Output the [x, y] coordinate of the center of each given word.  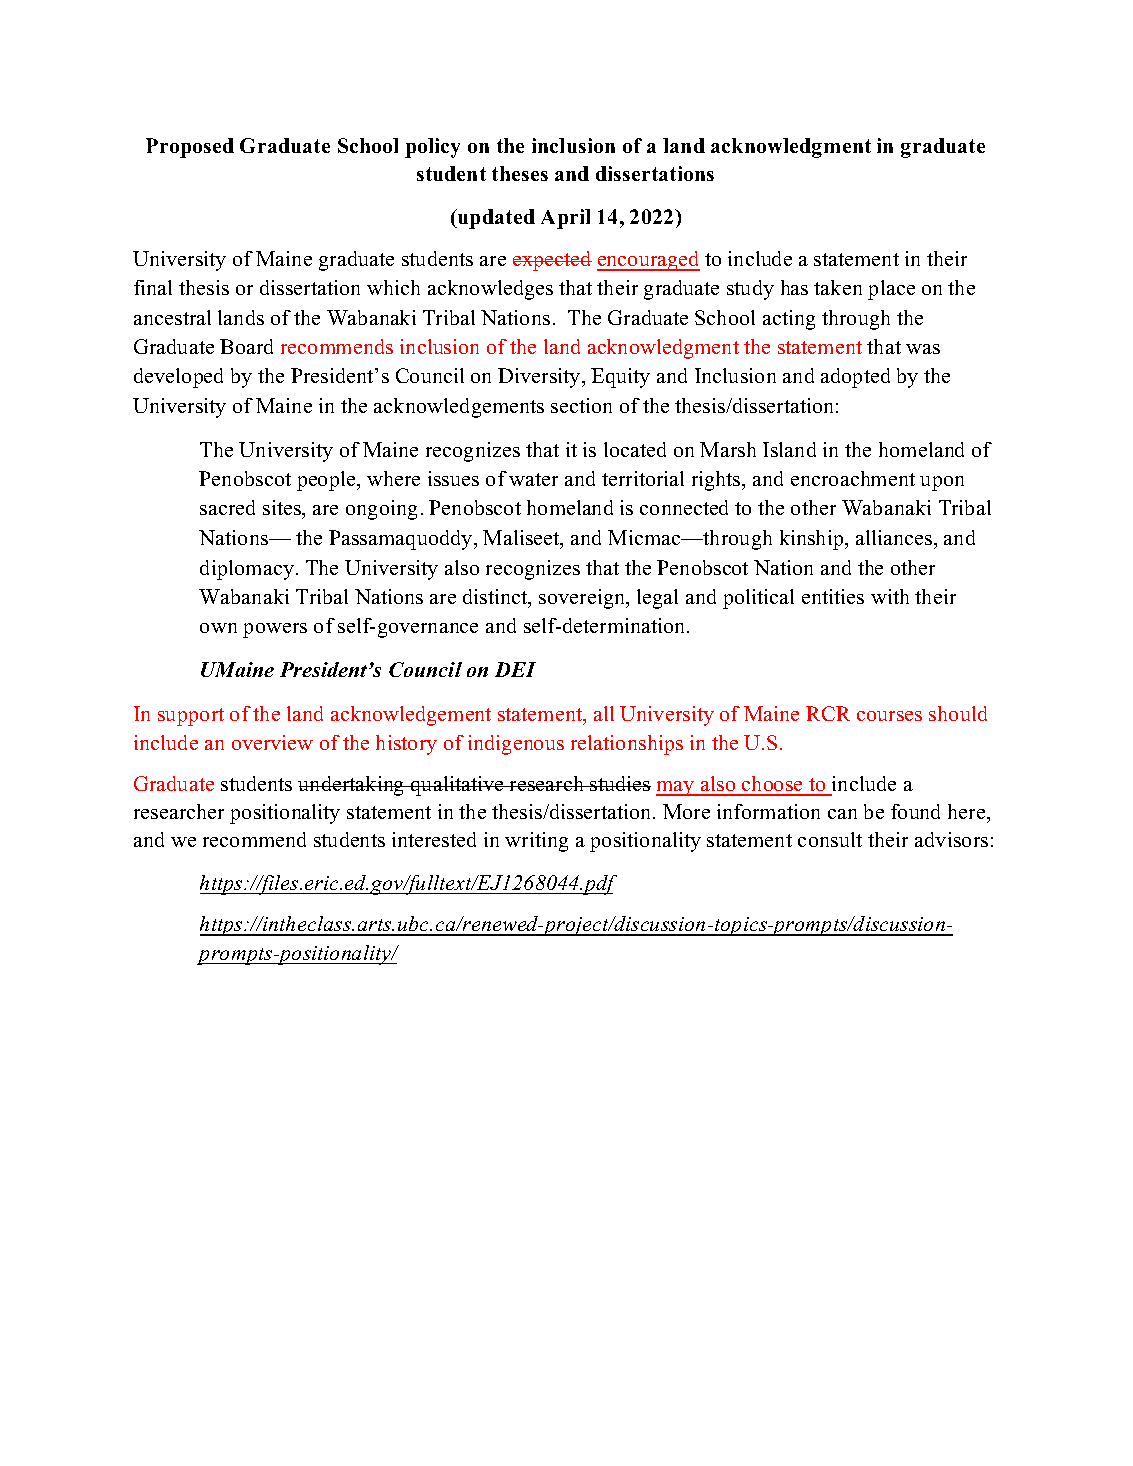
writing [536, 842]
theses [520, 173]
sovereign [583, 599]
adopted [855, 378]
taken [838, 287]
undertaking [352, 786]
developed [178, 378]
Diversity [540, 378]
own [218, 628]
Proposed [190, 148]
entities [833, 596]
